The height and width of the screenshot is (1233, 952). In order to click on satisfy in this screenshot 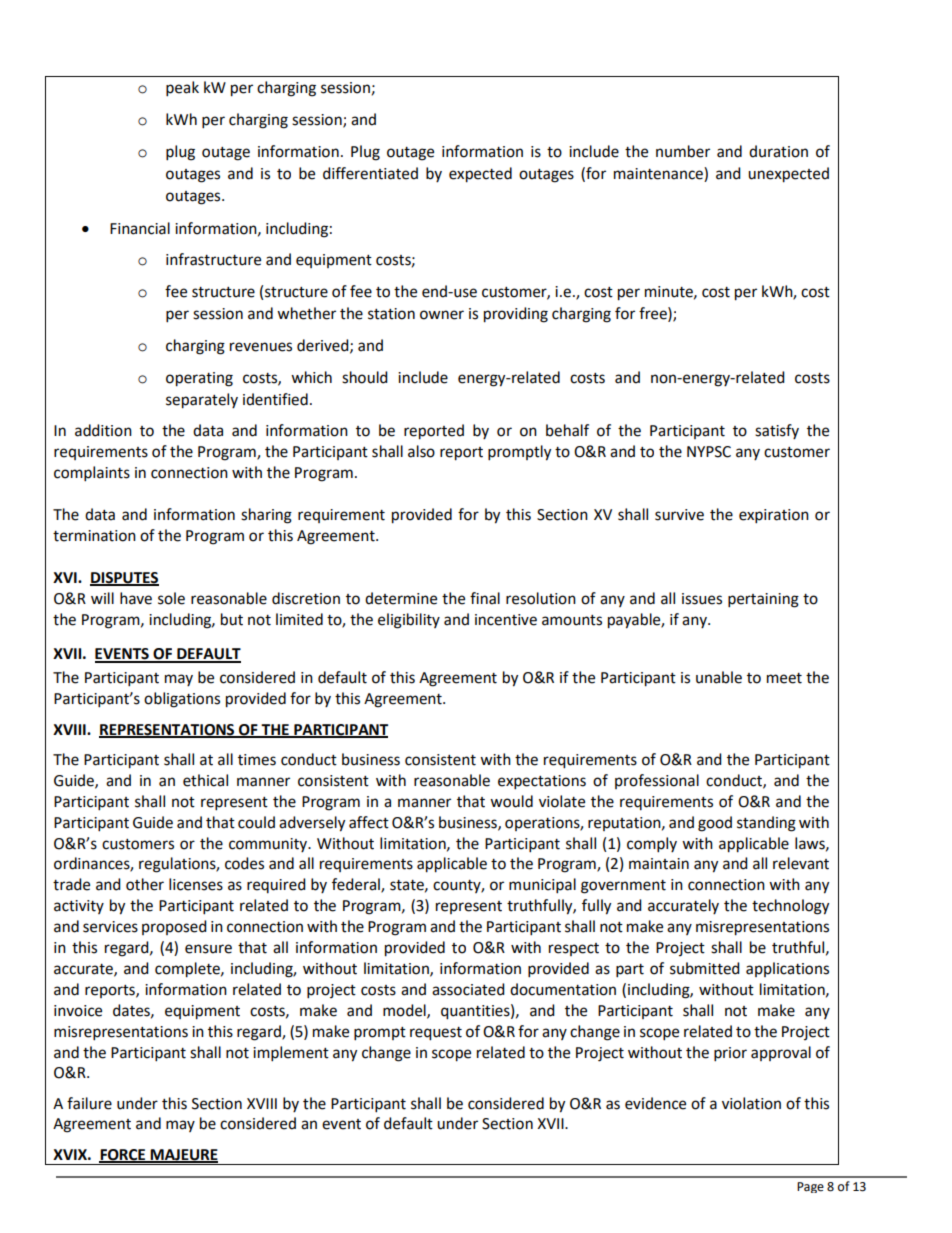, I will do `click(777, 431)`.
